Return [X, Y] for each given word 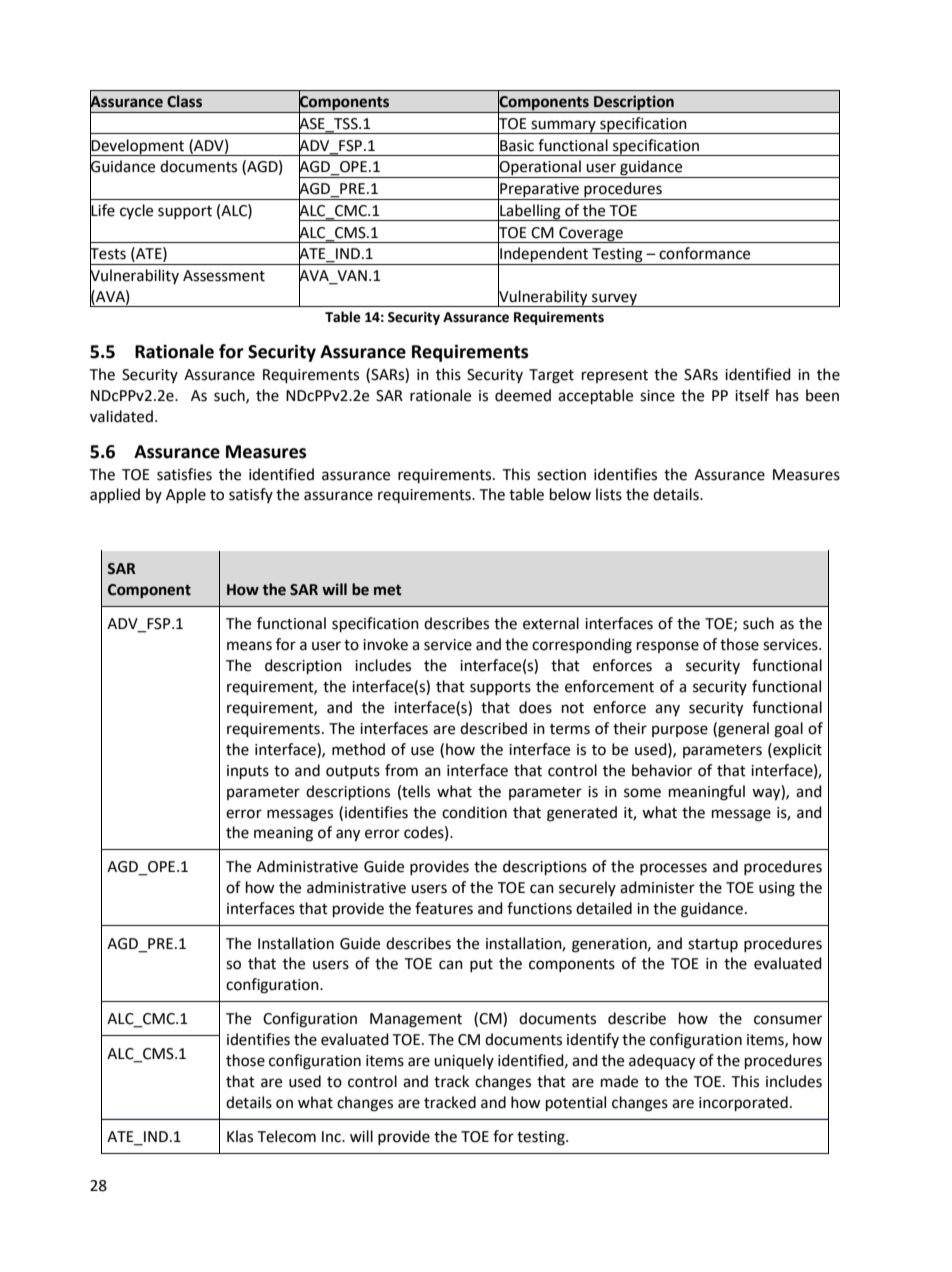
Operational [540, 168]
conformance [704, 253]
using [777, 889]
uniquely [464, 1061]
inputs [248, 772]
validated [121, 416]
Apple [186, 496]
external [551, 623]
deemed [523, 395]
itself [752, 395]
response [668, 647]
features [444, 908]
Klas [240, 1136]
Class [184, 101]
